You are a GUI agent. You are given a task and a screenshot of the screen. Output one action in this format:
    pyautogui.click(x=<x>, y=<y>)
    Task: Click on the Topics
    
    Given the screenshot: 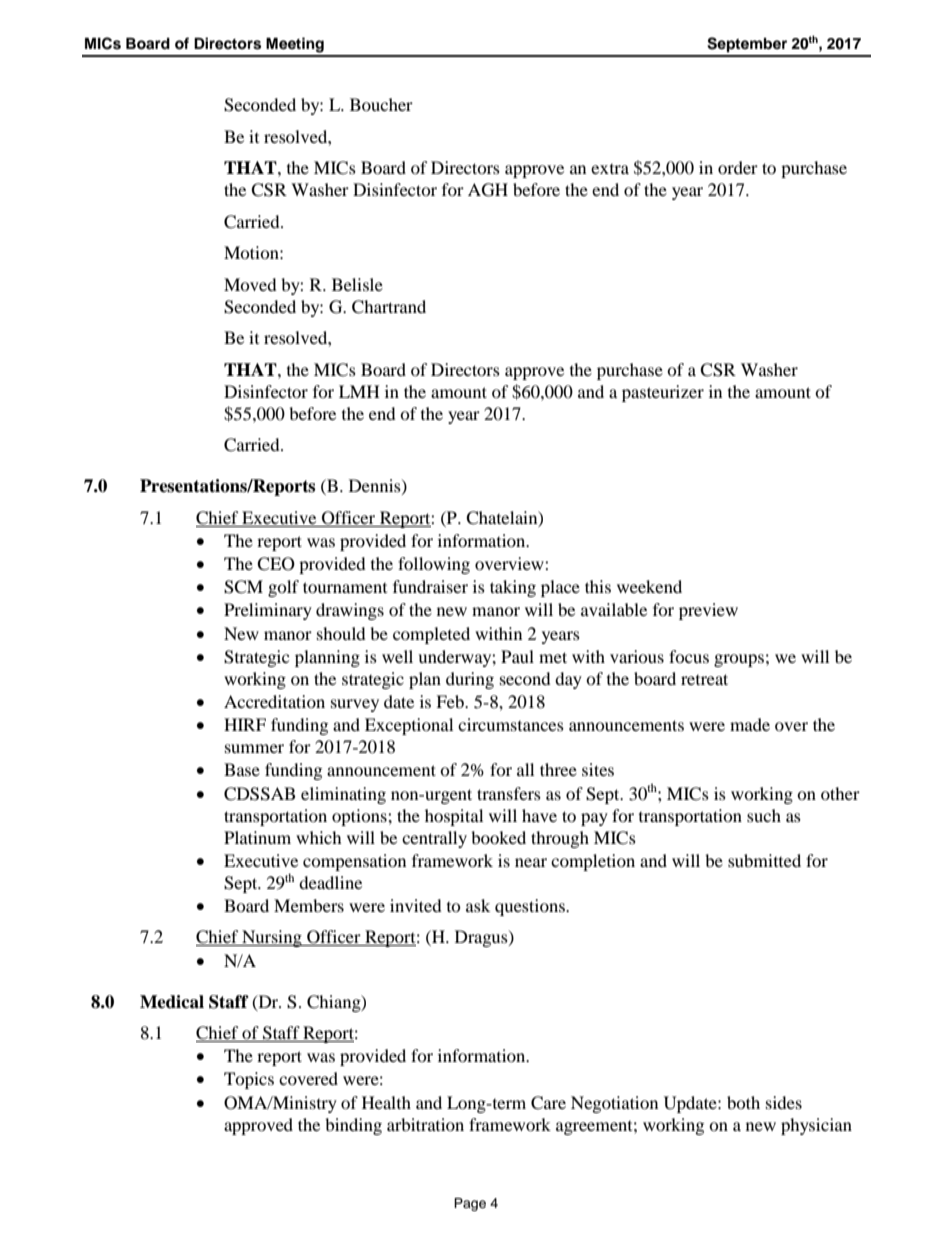 What is the action you would take?
    pyautogui.click(x=249, y=1080)
